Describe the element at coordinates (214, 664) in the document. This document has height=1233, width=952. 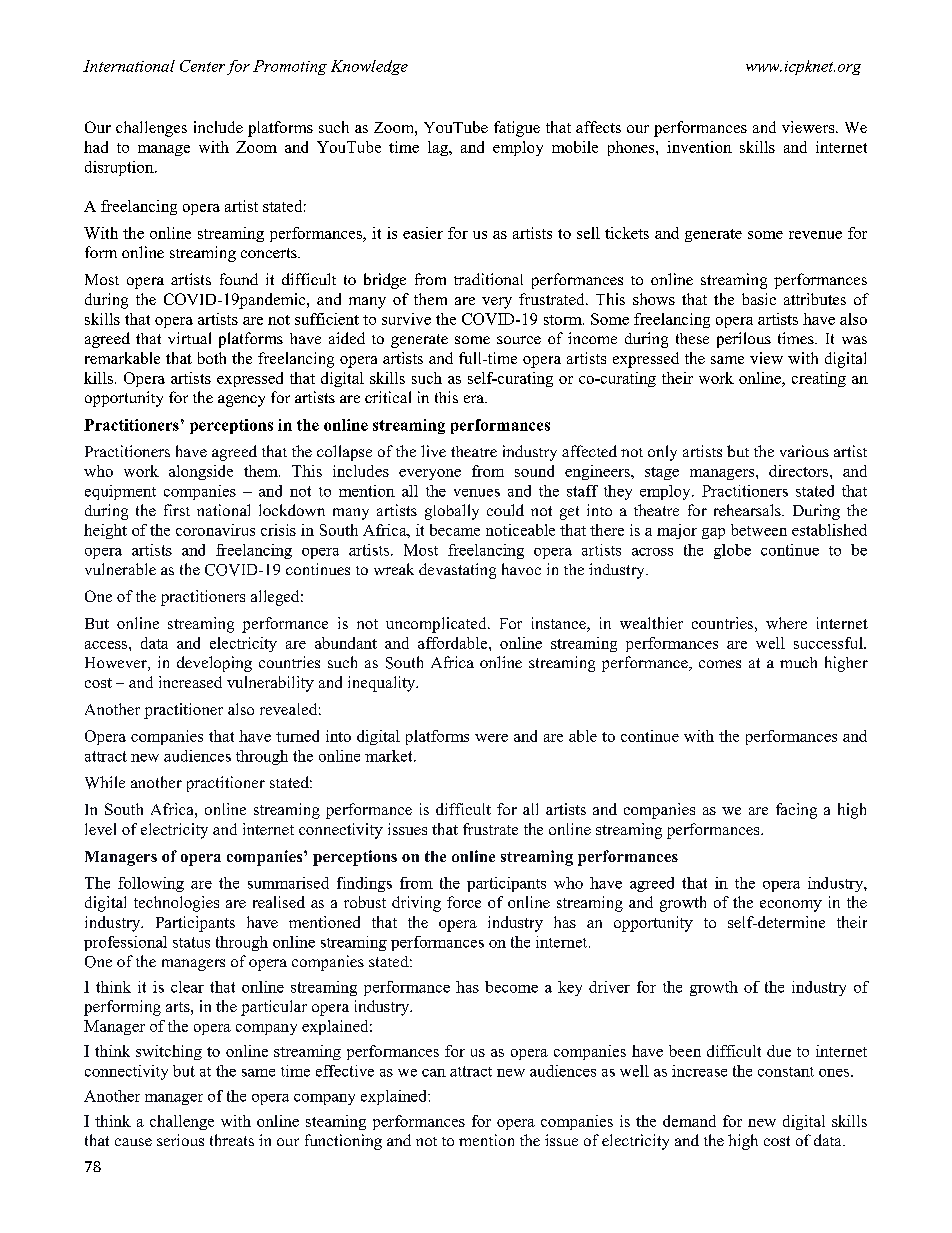
I see `developing` at that location.
